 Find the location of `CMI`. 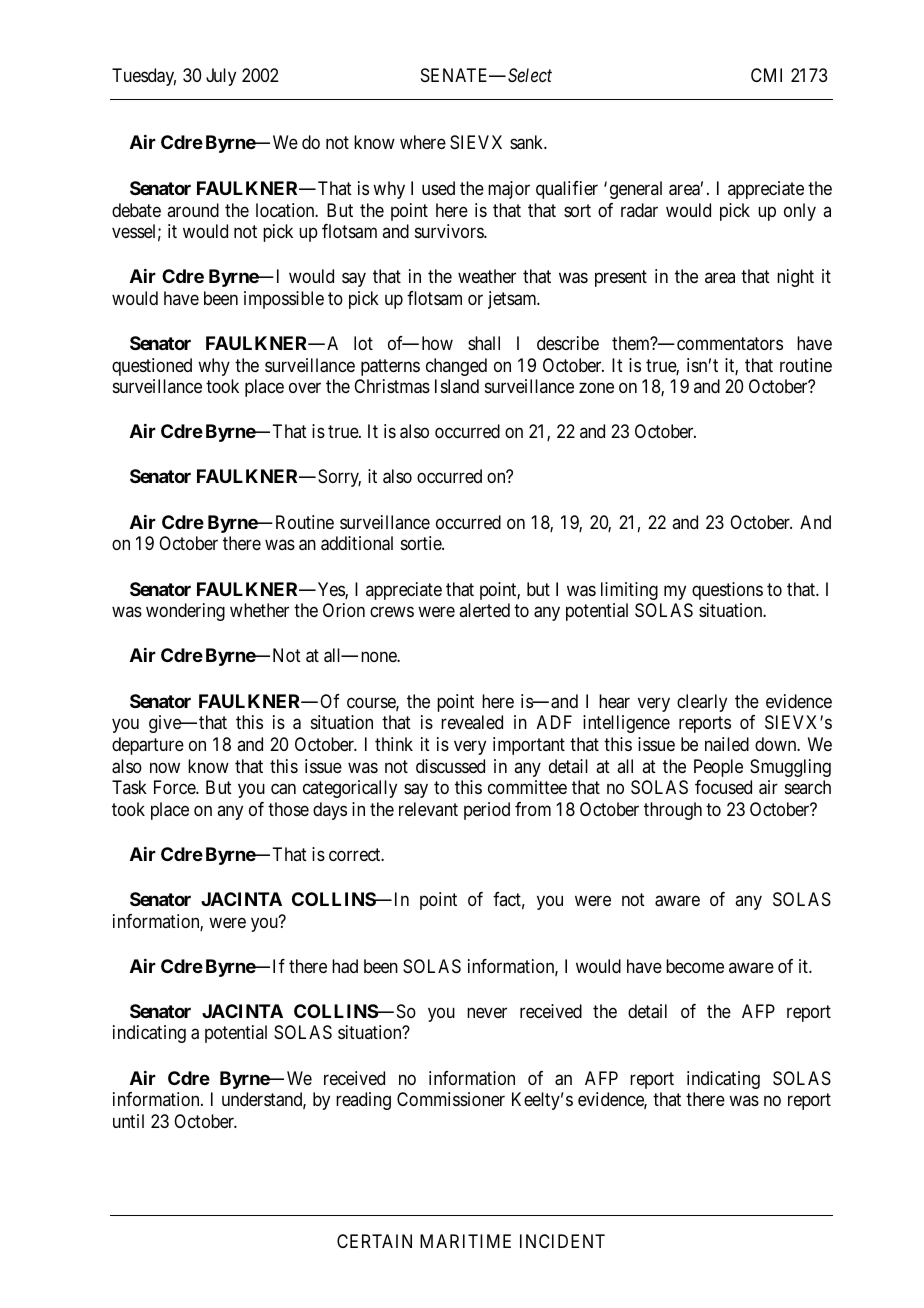

CMI is located at coordinates (766, 75).
